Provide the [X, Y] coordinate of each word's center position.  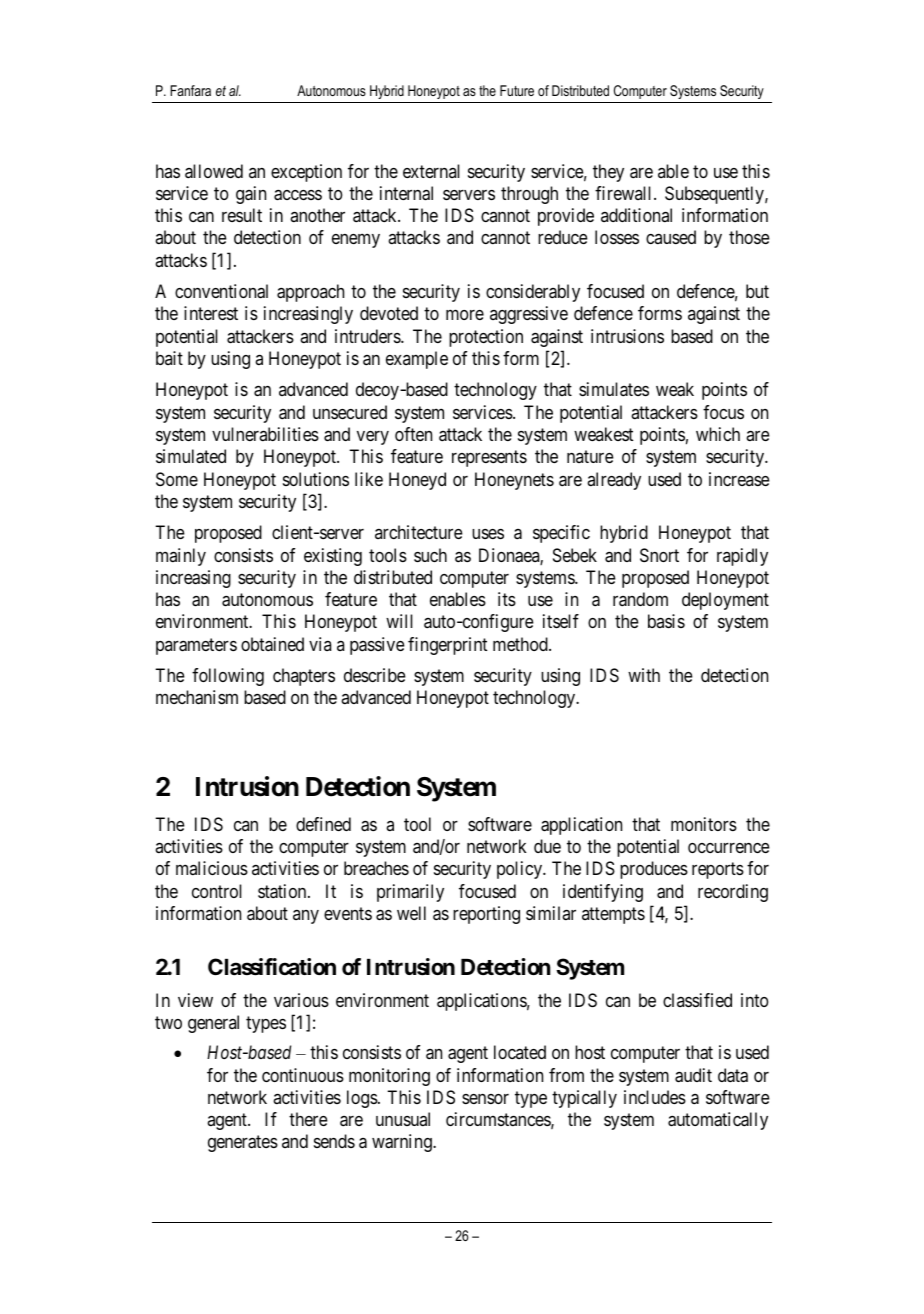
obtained [272, 644]
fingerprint [447, 646]
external [431, 171]
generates [243, 1144]
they [608, 173]
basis [666, 621]
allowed [214, 171]
